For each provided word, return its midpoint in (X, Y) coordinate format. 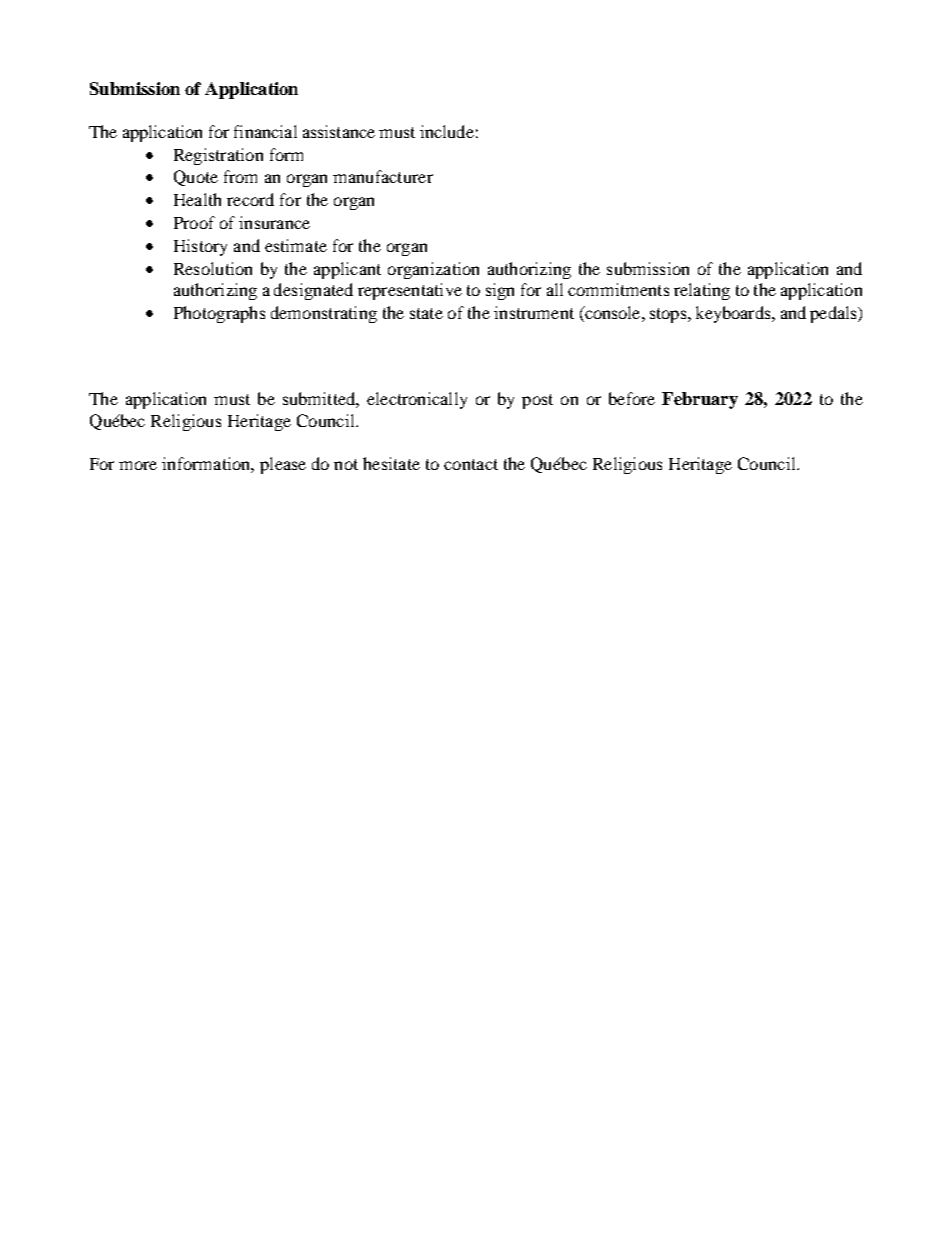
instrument (534, 312)
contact (471, 464)
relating (702, 291)
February (700, 400)
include (447, 131)
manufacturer (383, 176)
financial (265, 131)
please (283, 465)
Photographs (219, 314)
